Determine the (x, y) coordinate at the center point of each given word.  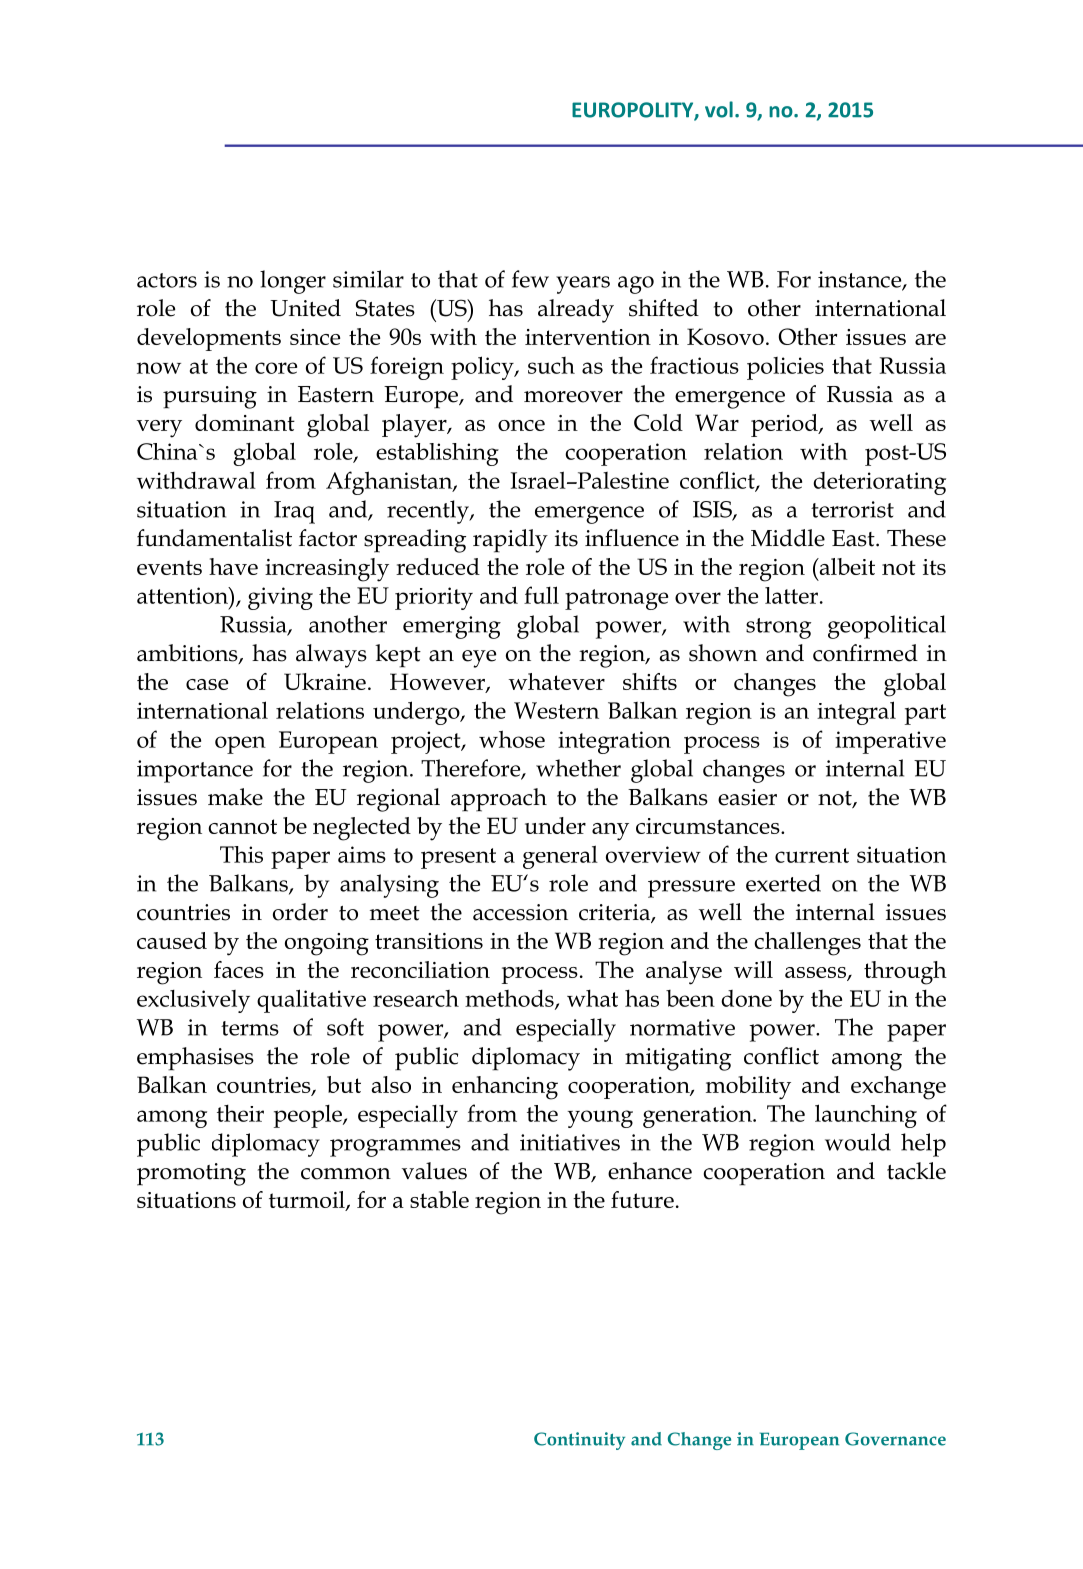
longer (293, 282)
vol (719, 109)
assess (816, 973)
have (233, 566)
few (530, 279)
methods (510, 999)
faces (239, 969)
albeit (846, 566)
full (541, 595)
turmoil (308, 1201)
